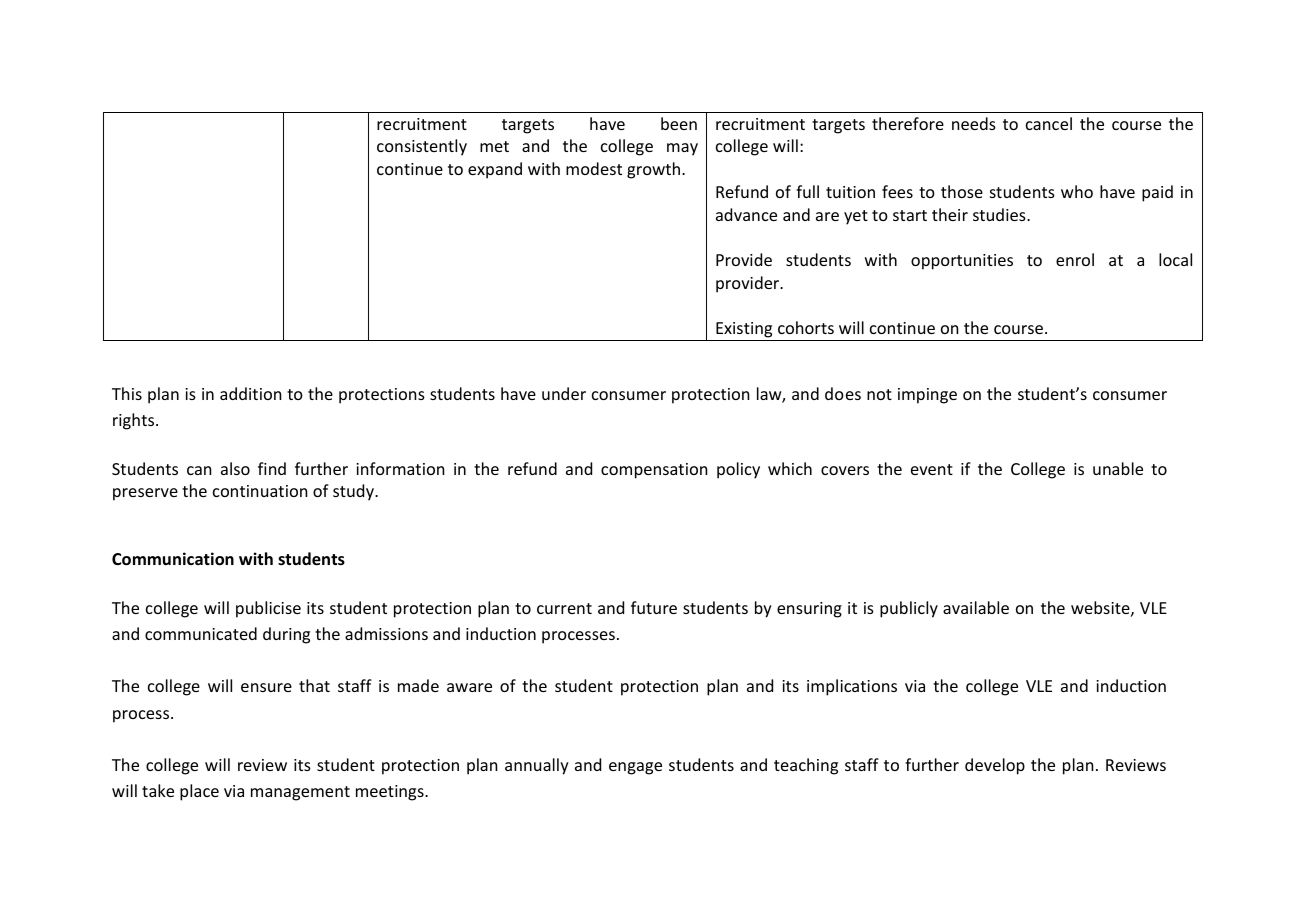  Describe the element at coordinates (422, 147) in the screenshot. I see `consistently` at that location.
